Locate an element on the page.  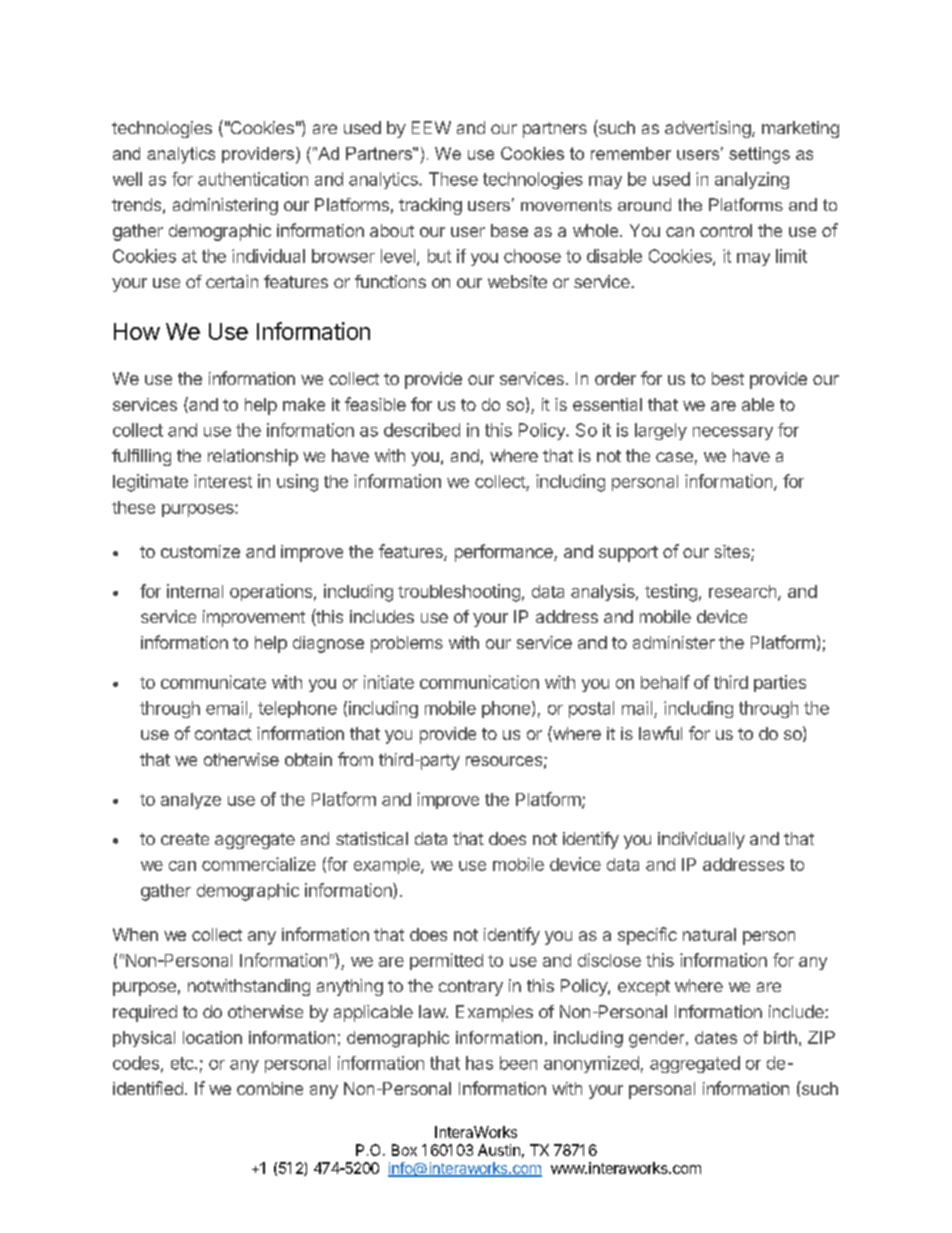
communicate is located at coordinates (213, 682).
